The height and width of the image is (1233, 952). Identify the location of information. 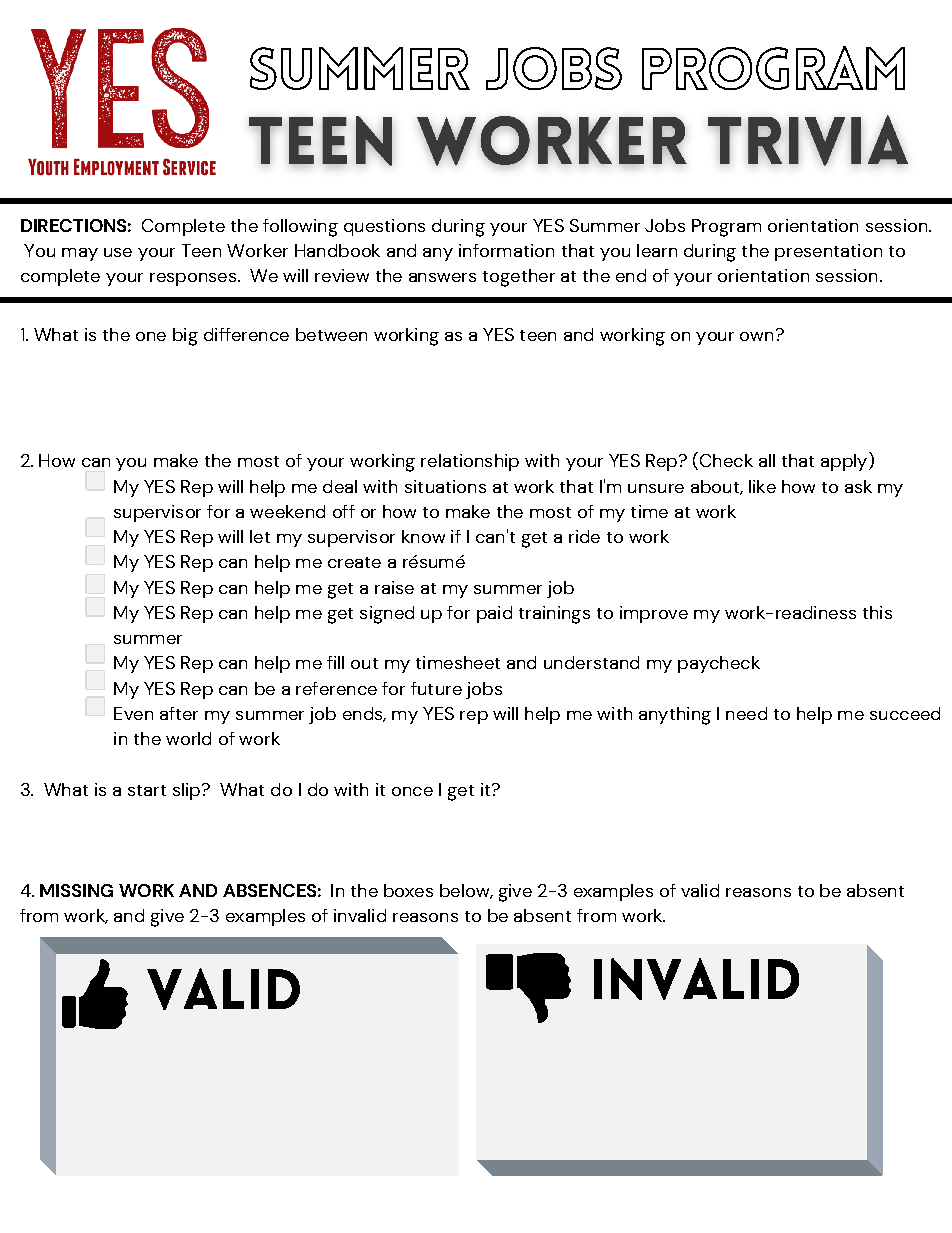
(506, 250).
